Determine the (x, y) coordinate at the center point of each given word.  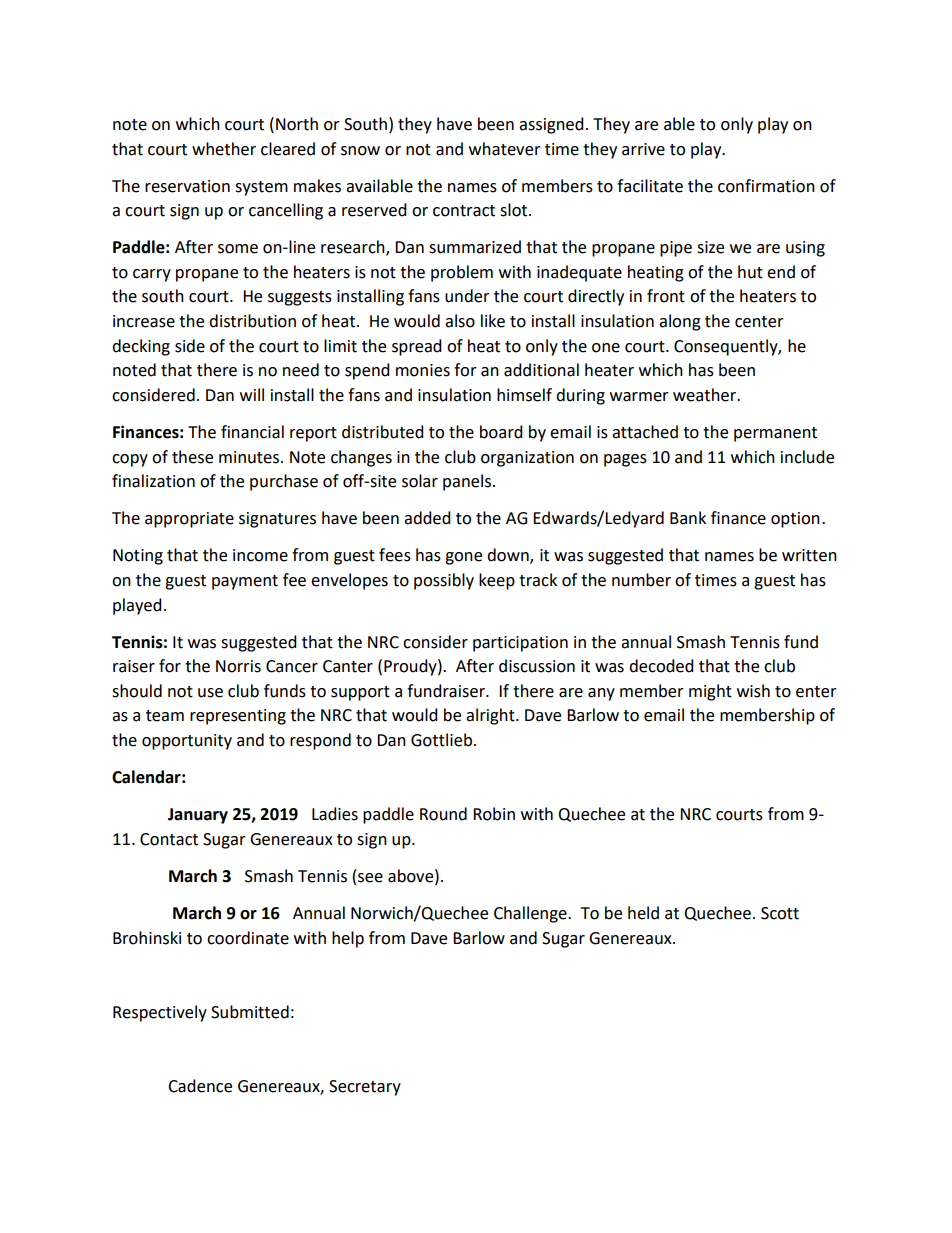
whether (224, 149)
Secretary (365, 1088)
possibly (444, 581)
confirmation (766, 186)
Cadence (200, 1086)
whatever (505, 149)
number (641, 580)
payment (245, 582)
